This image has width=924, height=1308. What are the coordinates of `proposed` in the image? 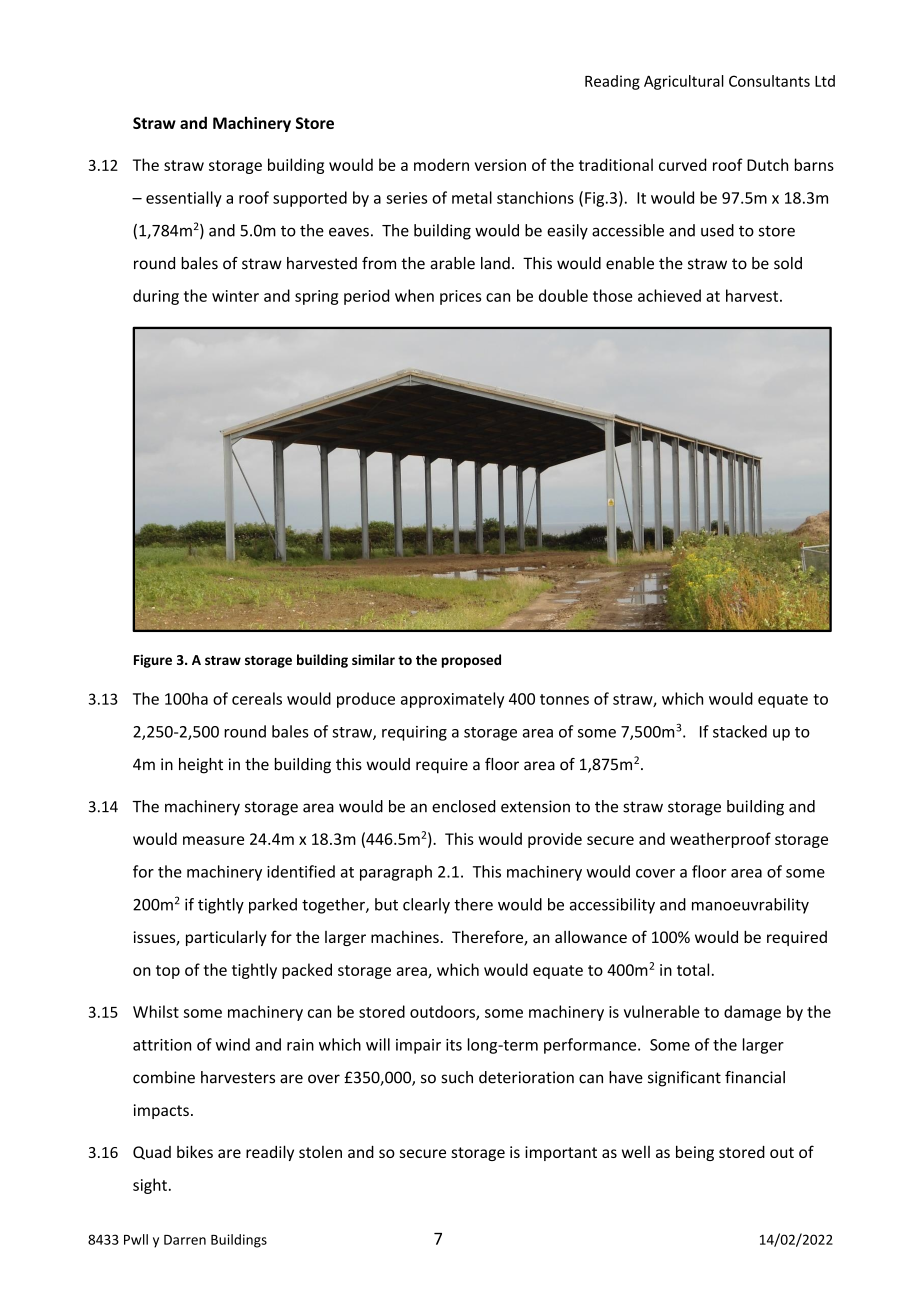 It's located at (471, 661).
